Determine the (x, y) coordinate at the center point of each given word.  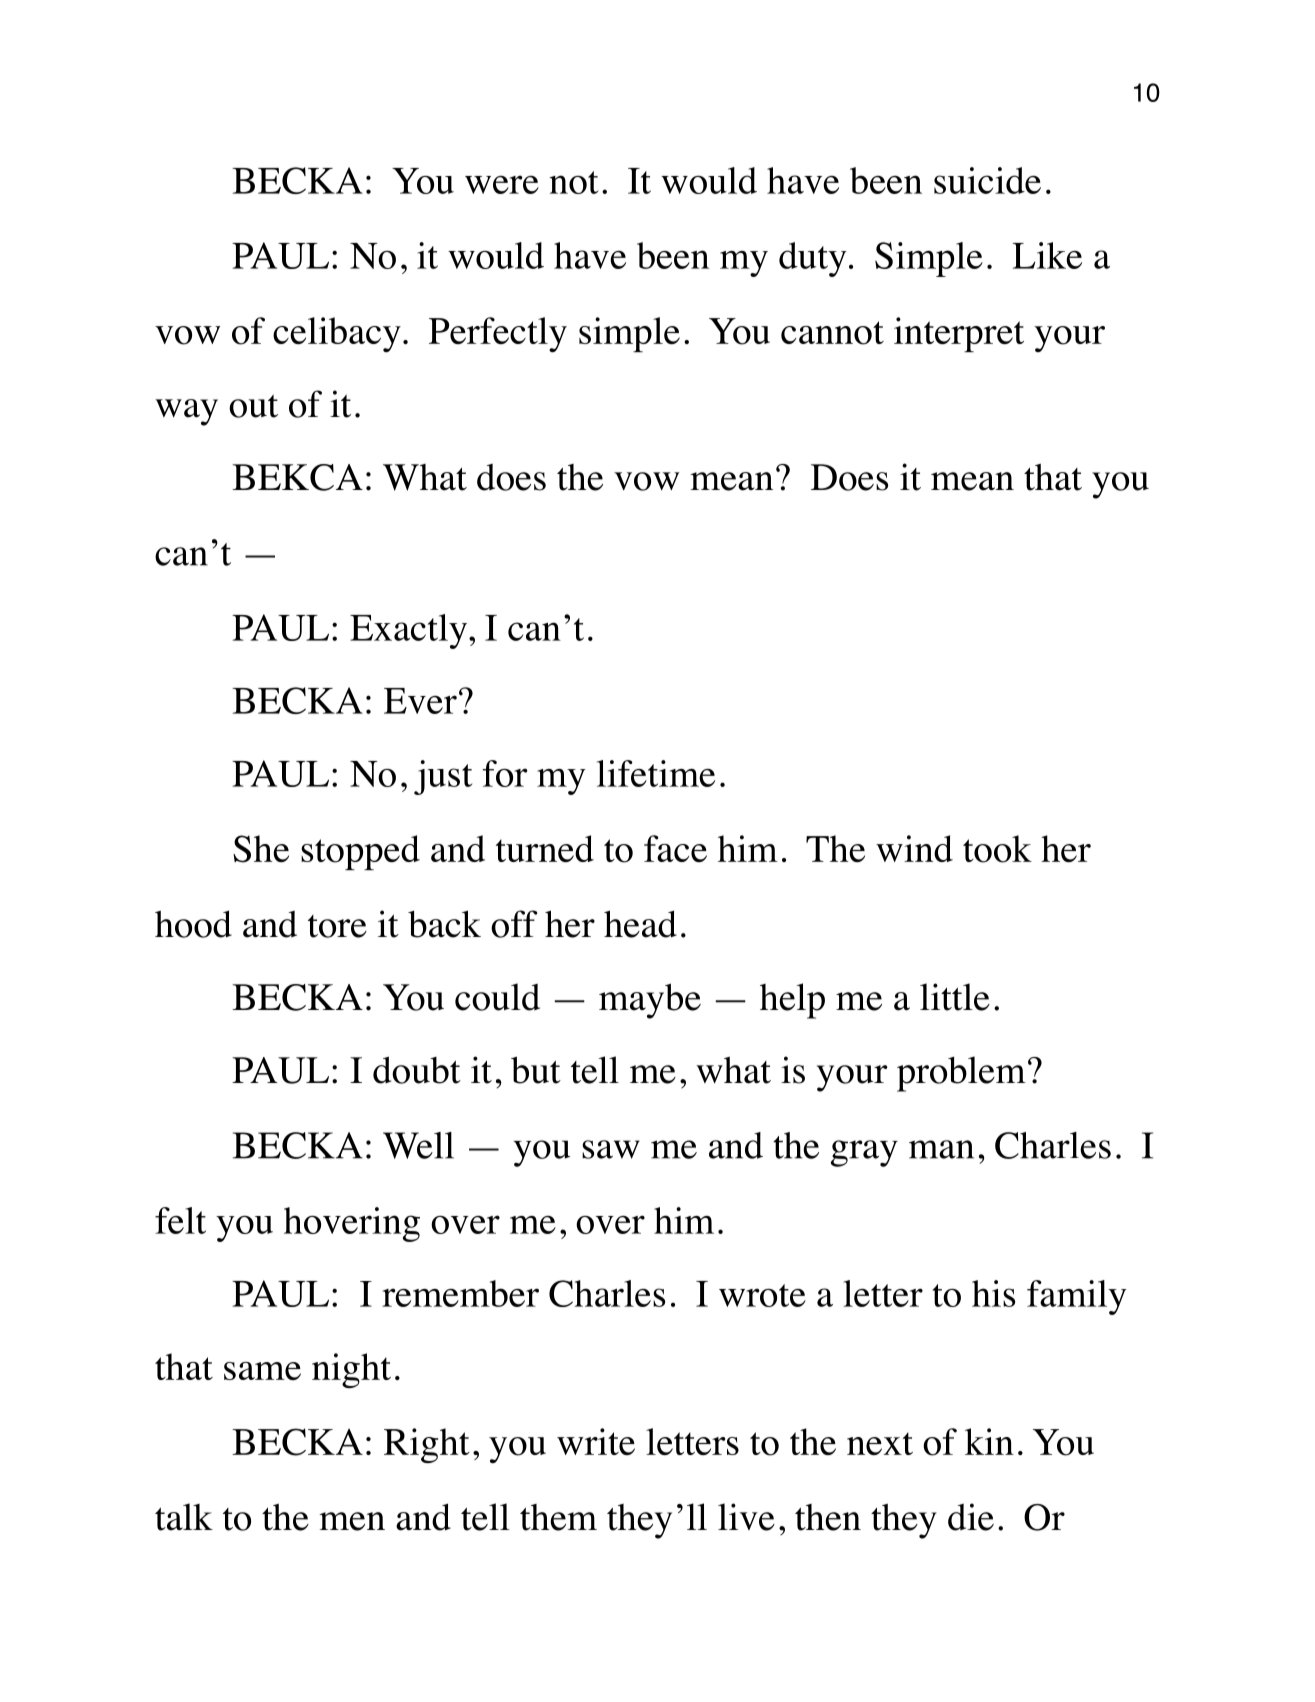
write (596, 1441)
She (261, 849)
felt (180, 1220)
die (971, 1517)
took (997, 849)
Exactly (410, 631)
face (675, 848)
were (502, 184)
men (352, 1521)
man (941, 1149)
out (253, 406)
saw (611, 1149)
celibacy (337, 334)
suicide (987, 180)
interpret (959, 334)
